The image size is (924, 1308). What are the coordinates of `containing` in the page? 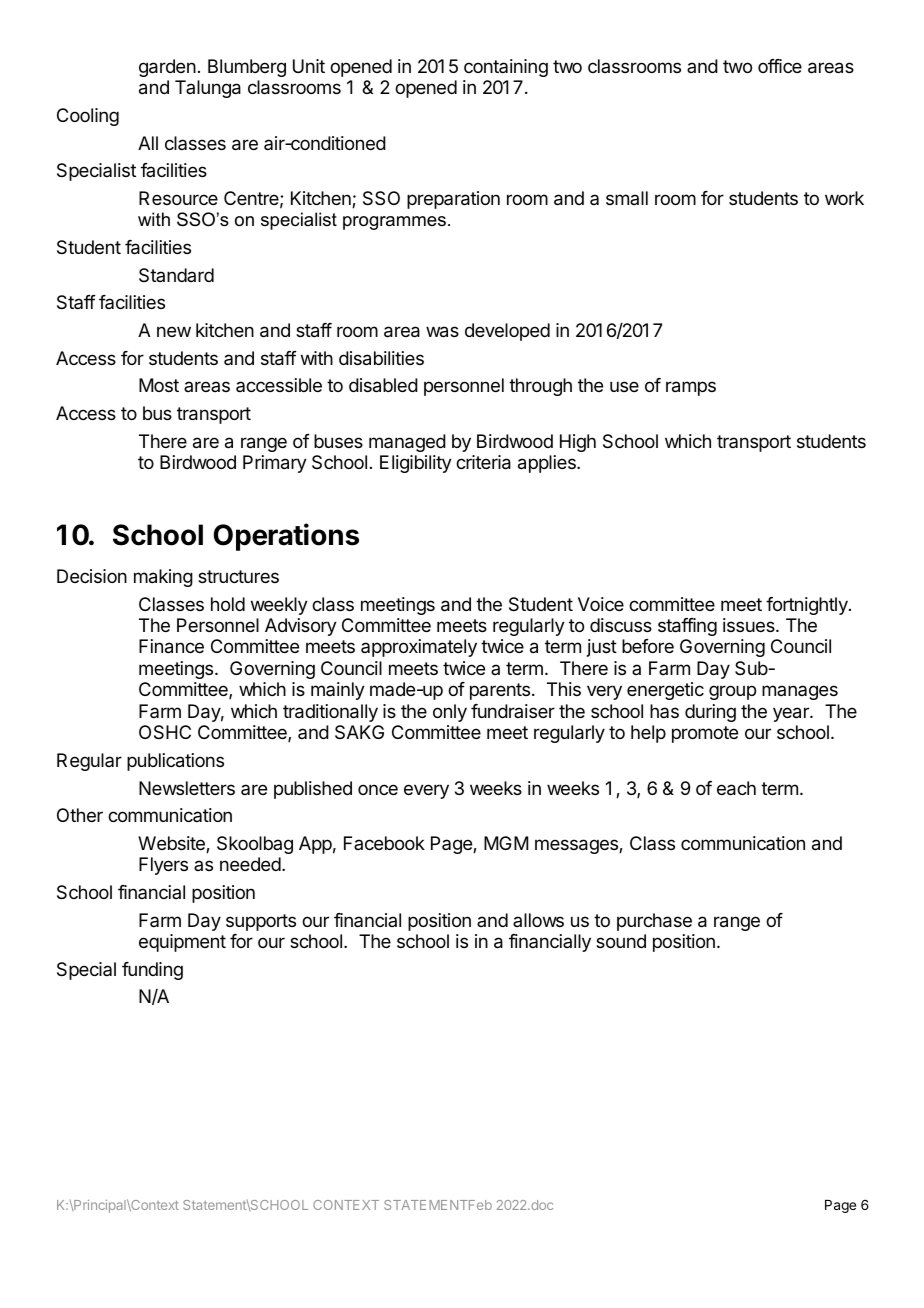 It's located at (506, 68).
